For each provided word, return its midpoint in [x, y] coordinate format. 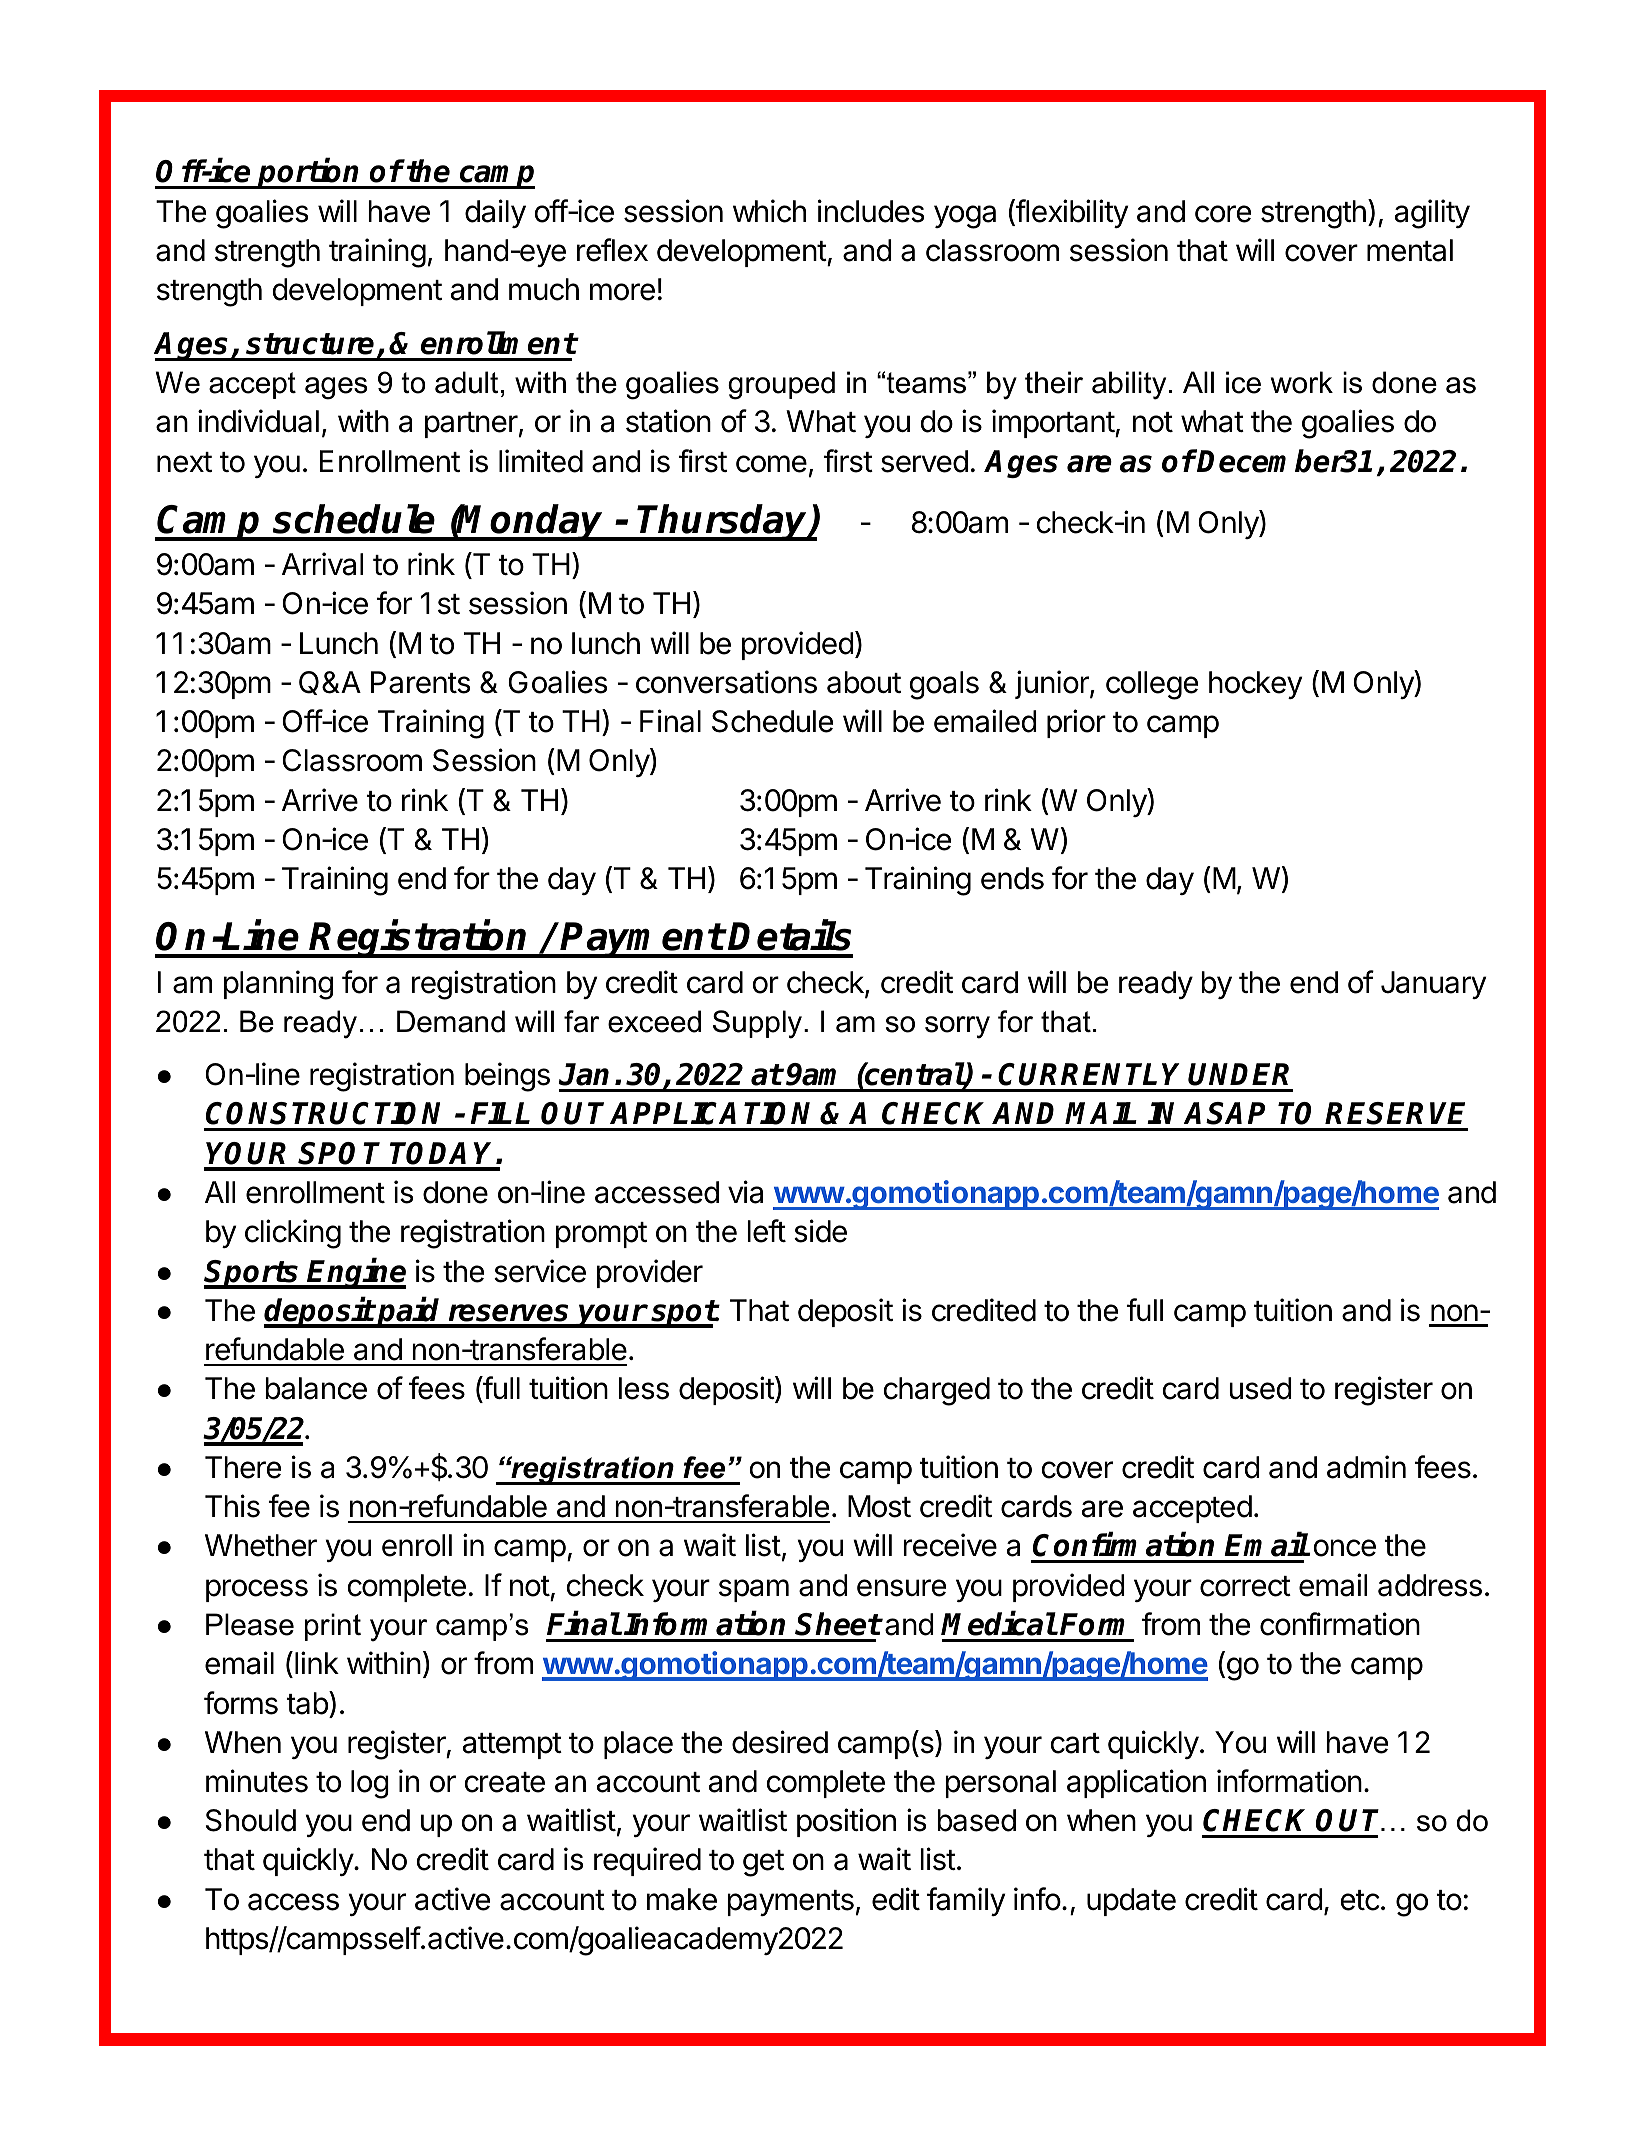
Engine [356, 1273]
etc [1360, 1900]
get [763, 1863]
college [1152, 685]
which [769, 211]
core [1223, 214]
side [820, 1231]
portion [309, 174]
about [864, 682]
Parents [421, 682]
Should [251, 1820]
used [1260, 1388]
